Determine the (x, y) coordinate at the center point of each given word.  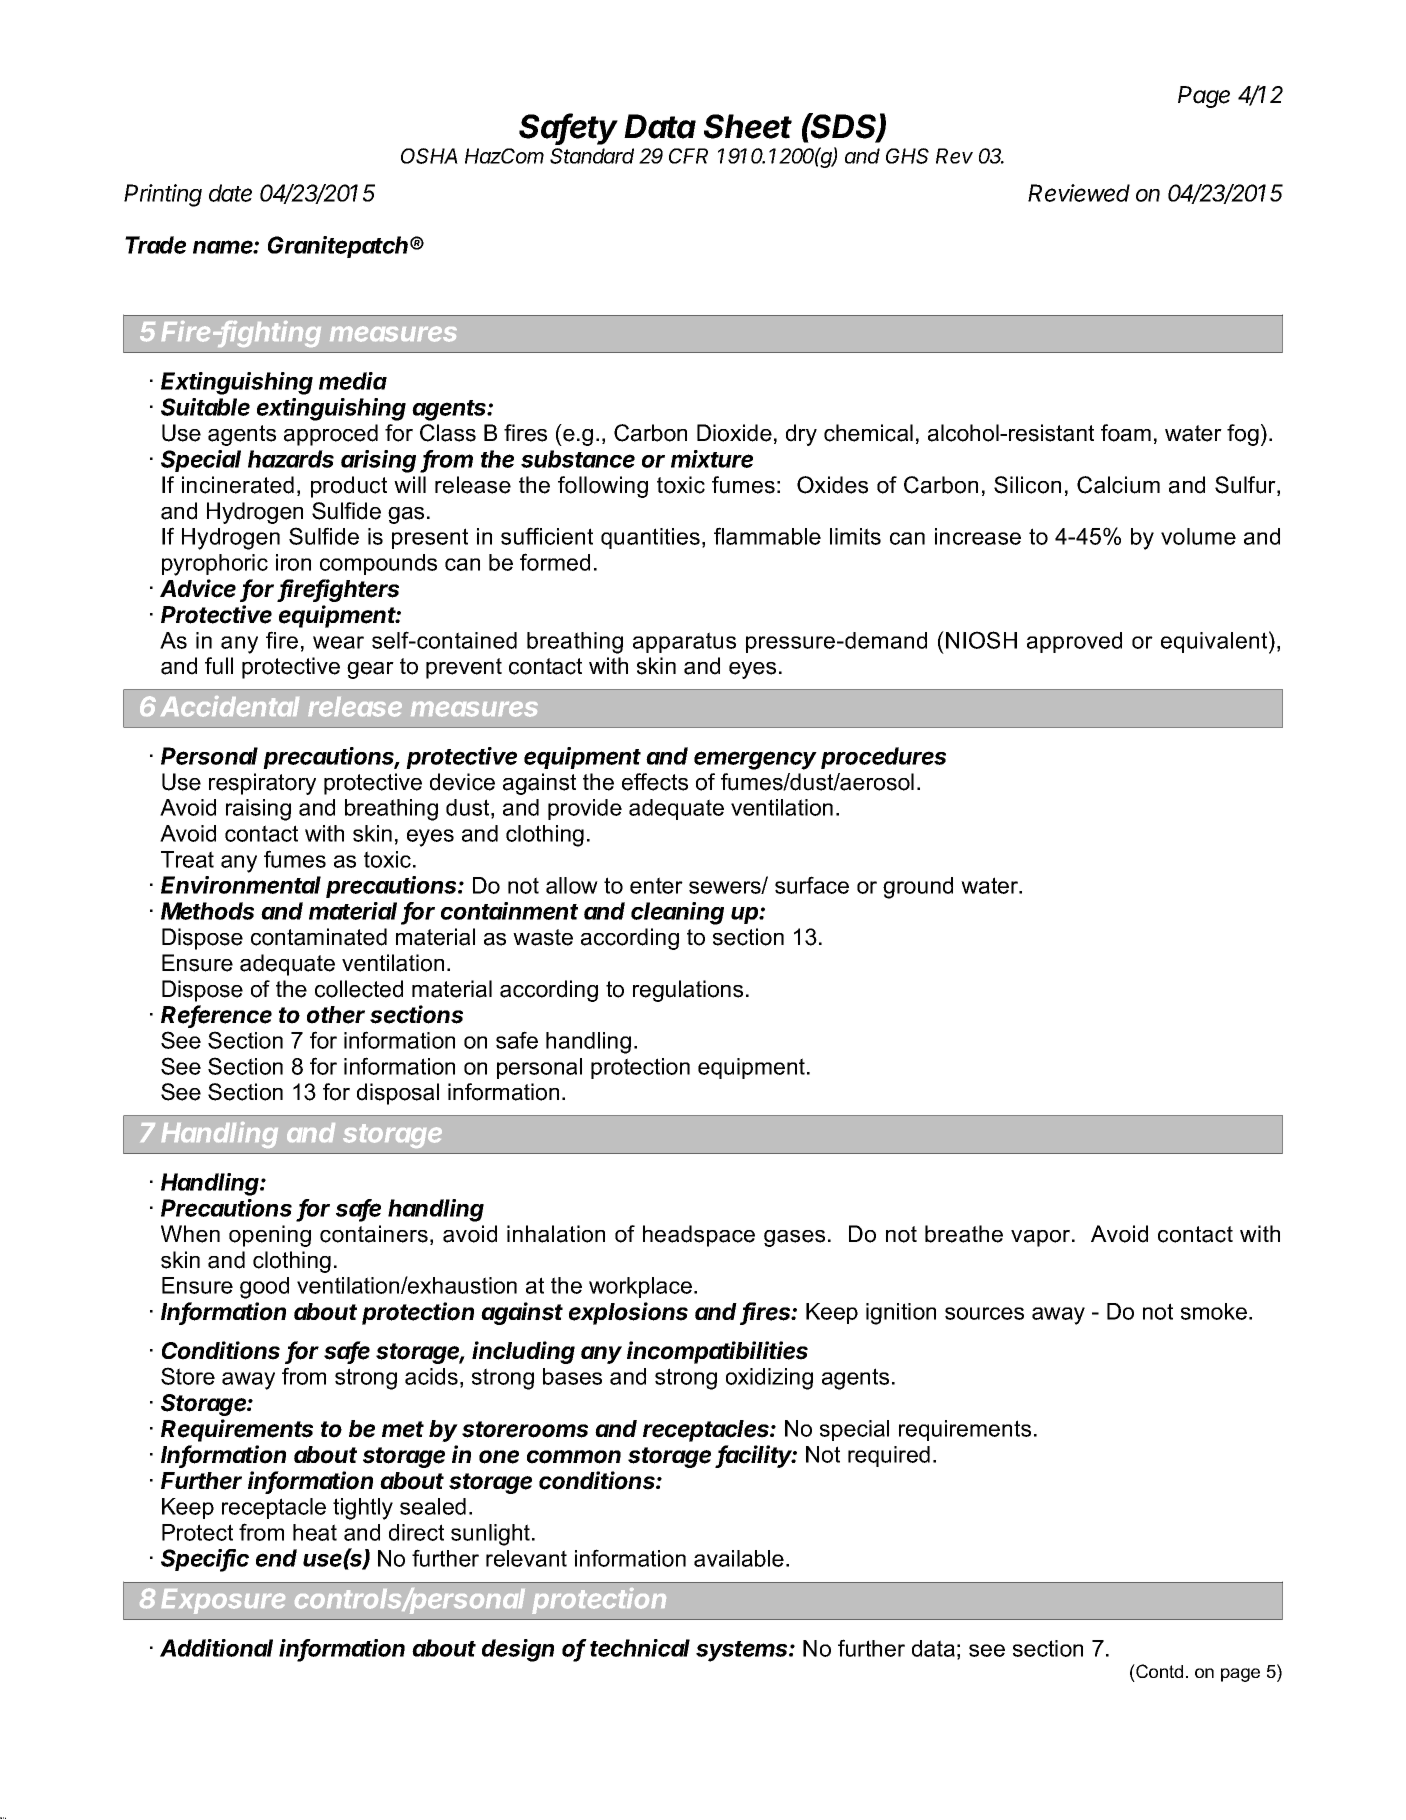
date (230, 193)
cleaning (677, 913)
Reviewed (1079, 193)
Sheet (748, 126)
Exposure (223, 1601)
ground (918, 888)
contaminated (319, 937)
